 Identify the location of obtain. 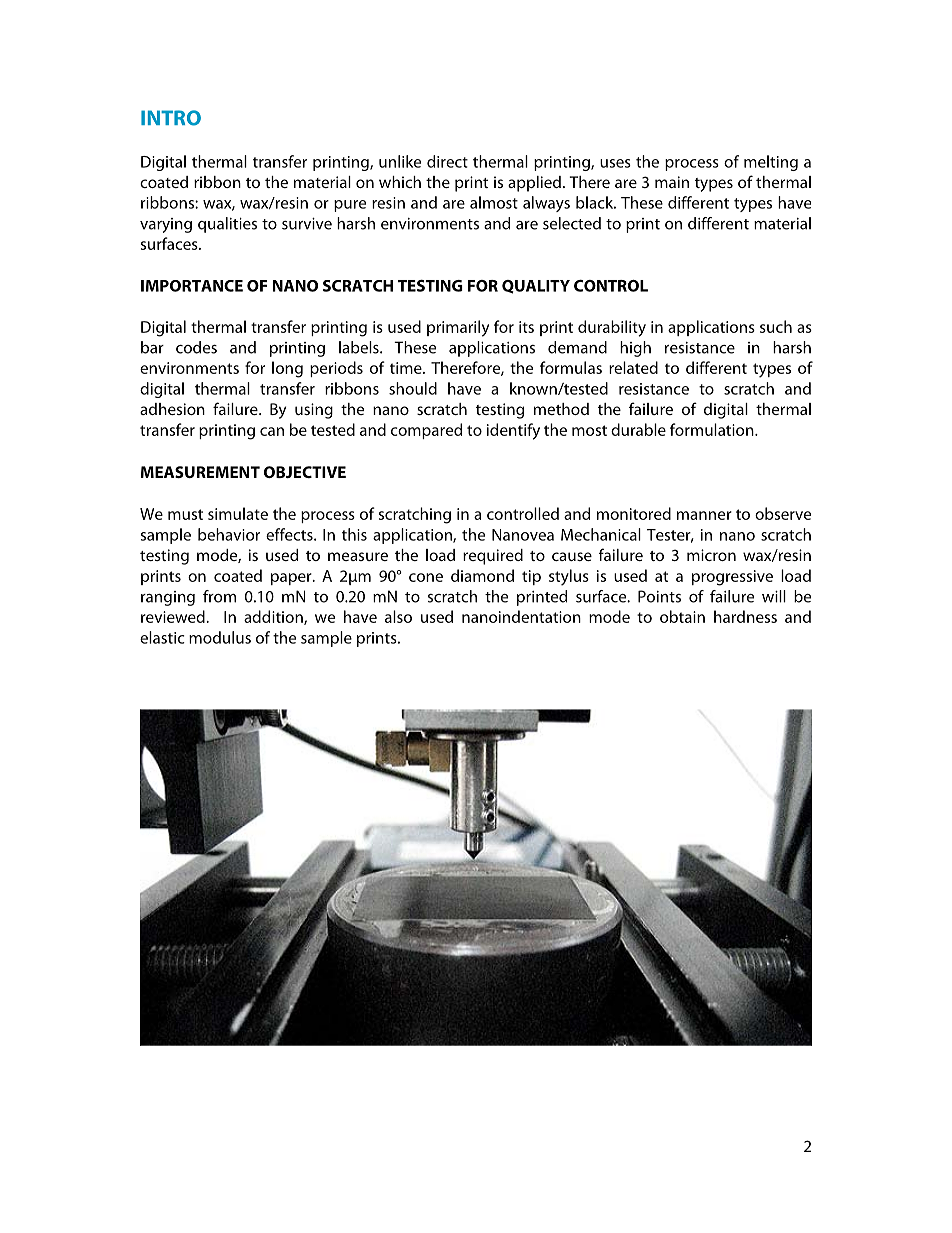
(682, 616).
